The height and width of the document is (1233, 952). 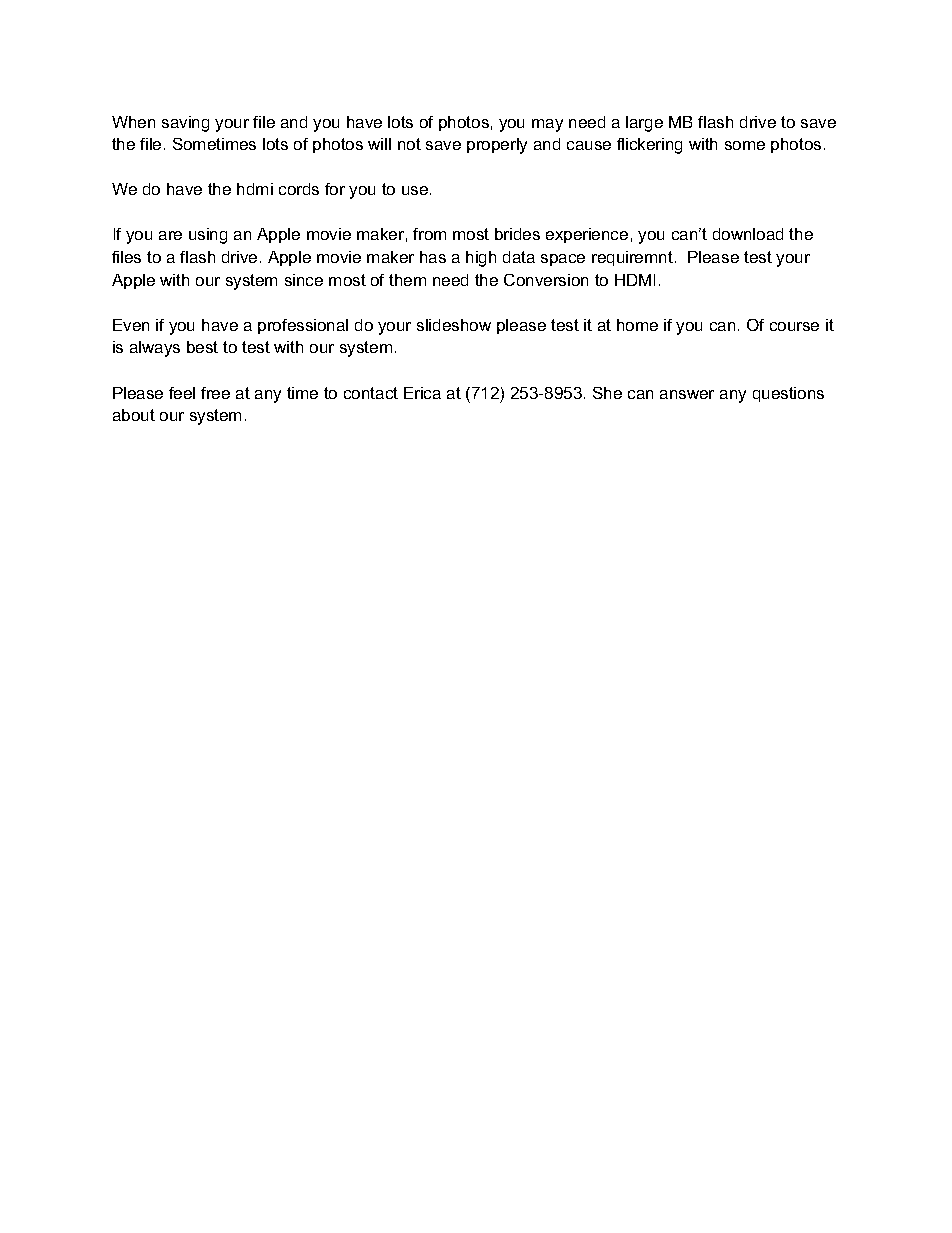 What do you see at coordinates (208, 236) in the document?
I see `using` at bounding box center [208, 236].
